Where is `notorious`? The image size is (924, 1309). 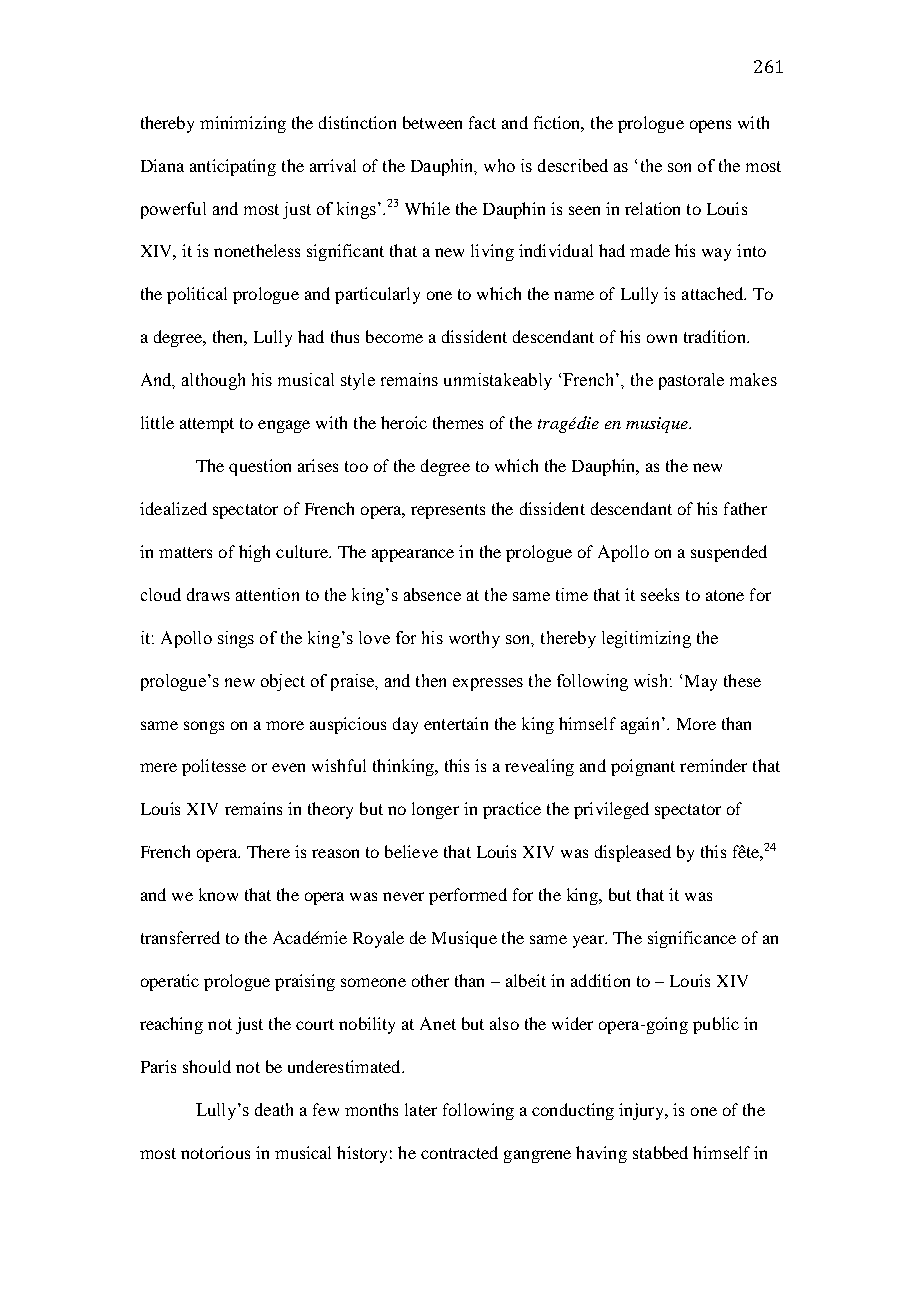
notorious is located at coordinates (215, 1152).
